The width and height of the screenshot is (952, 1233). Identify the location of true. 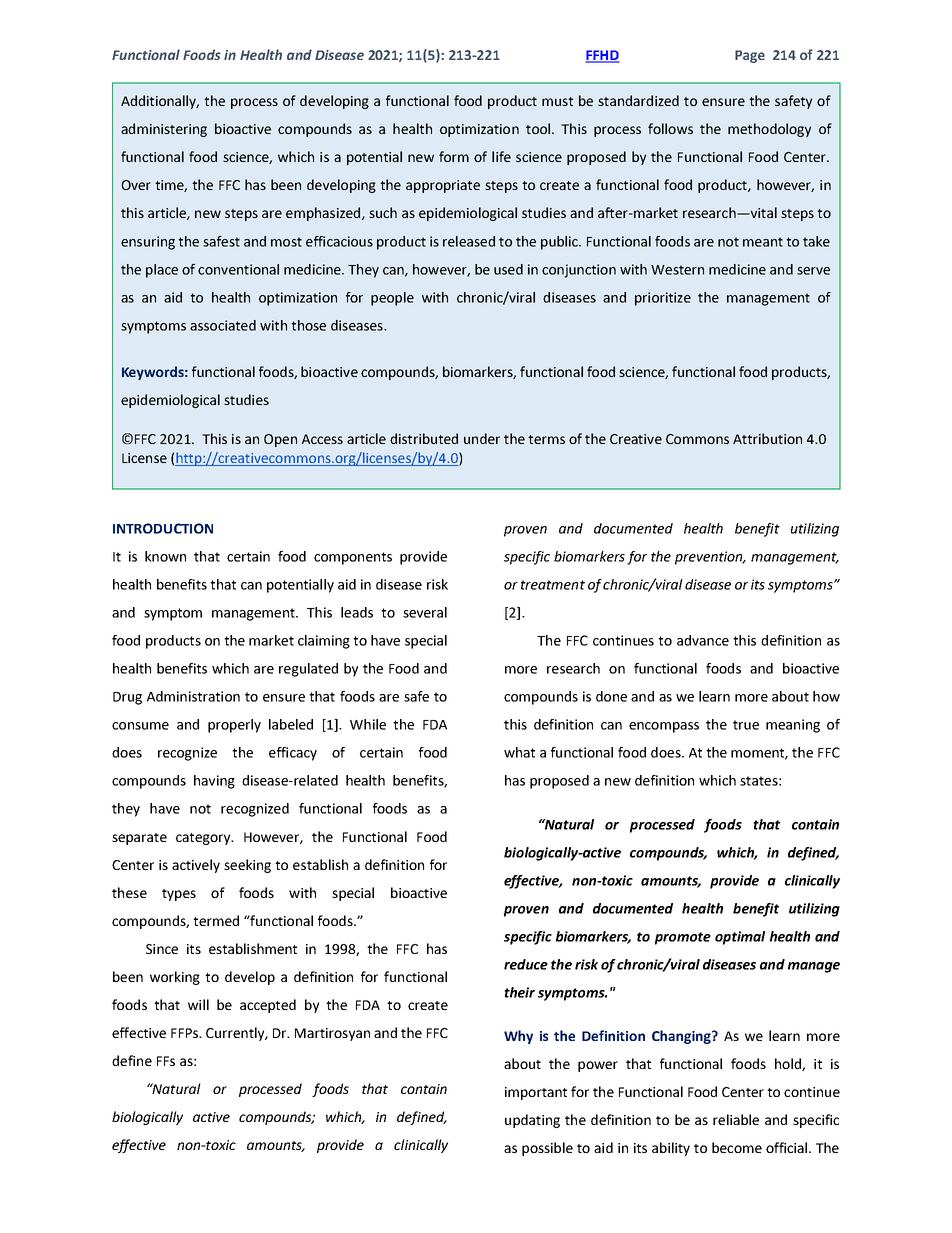
(746, 725).
